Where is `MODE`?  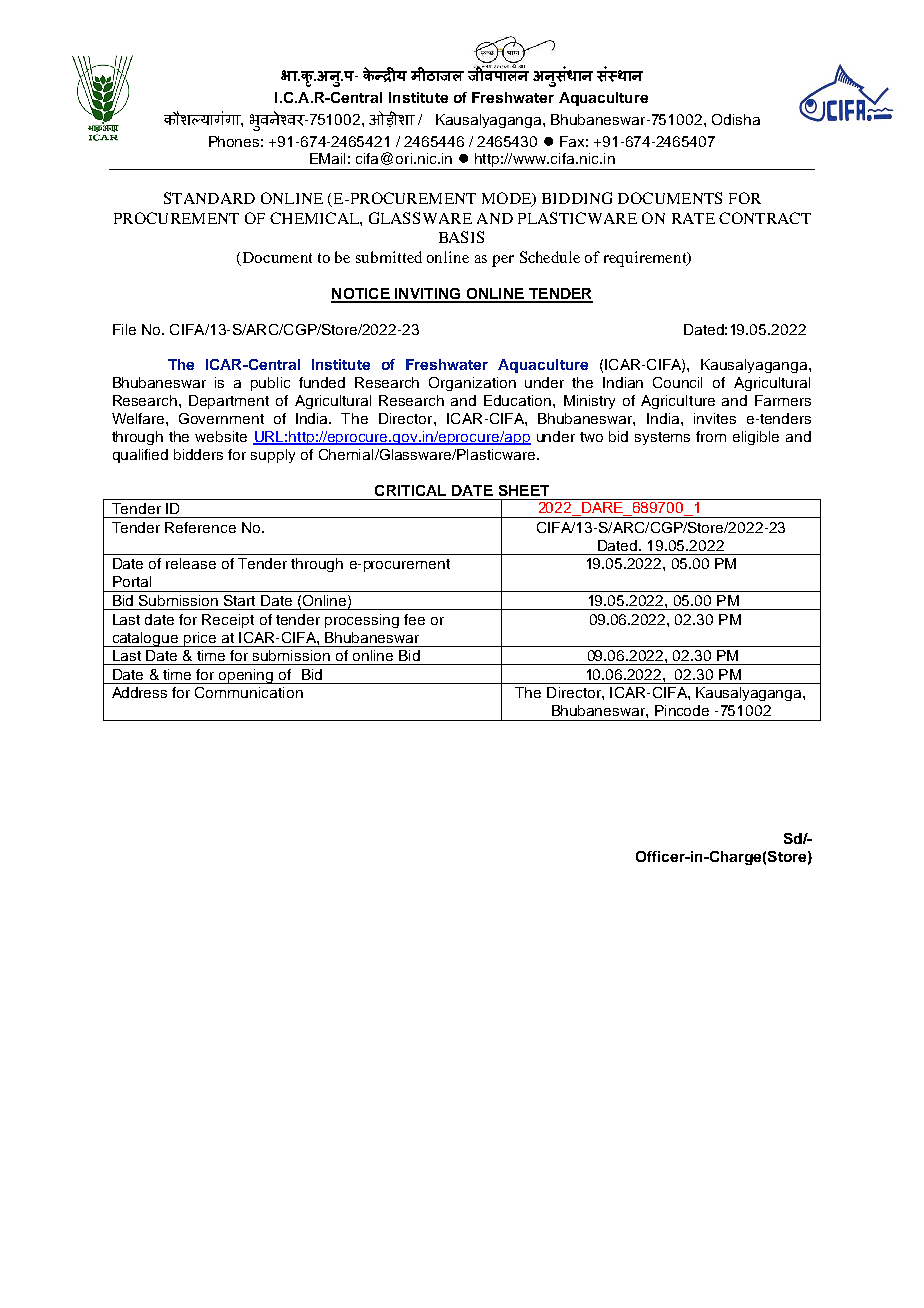 MODE is located at coordinates (508, 199).
